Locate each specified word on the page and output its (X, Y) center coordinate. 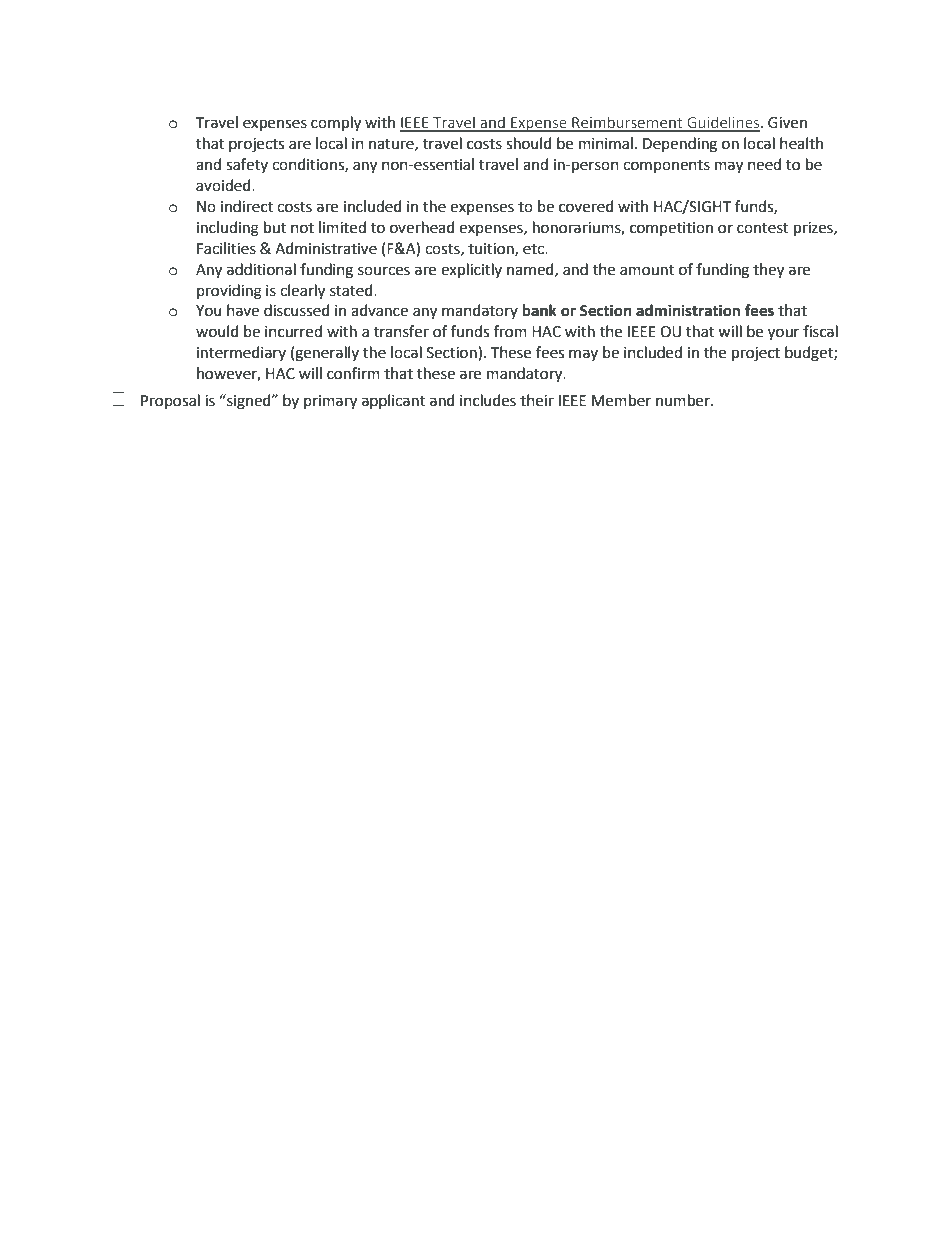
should (529, 143)
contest (763, 228)
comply (336, 124)
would (217, 331)
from (510, 331)
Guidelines (723, 123)
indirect (247, 206)
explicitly (471, 271)
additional (261, 269)
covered (586, 206)
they (768, 271)
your (783, 334)
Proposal (170, 401)
